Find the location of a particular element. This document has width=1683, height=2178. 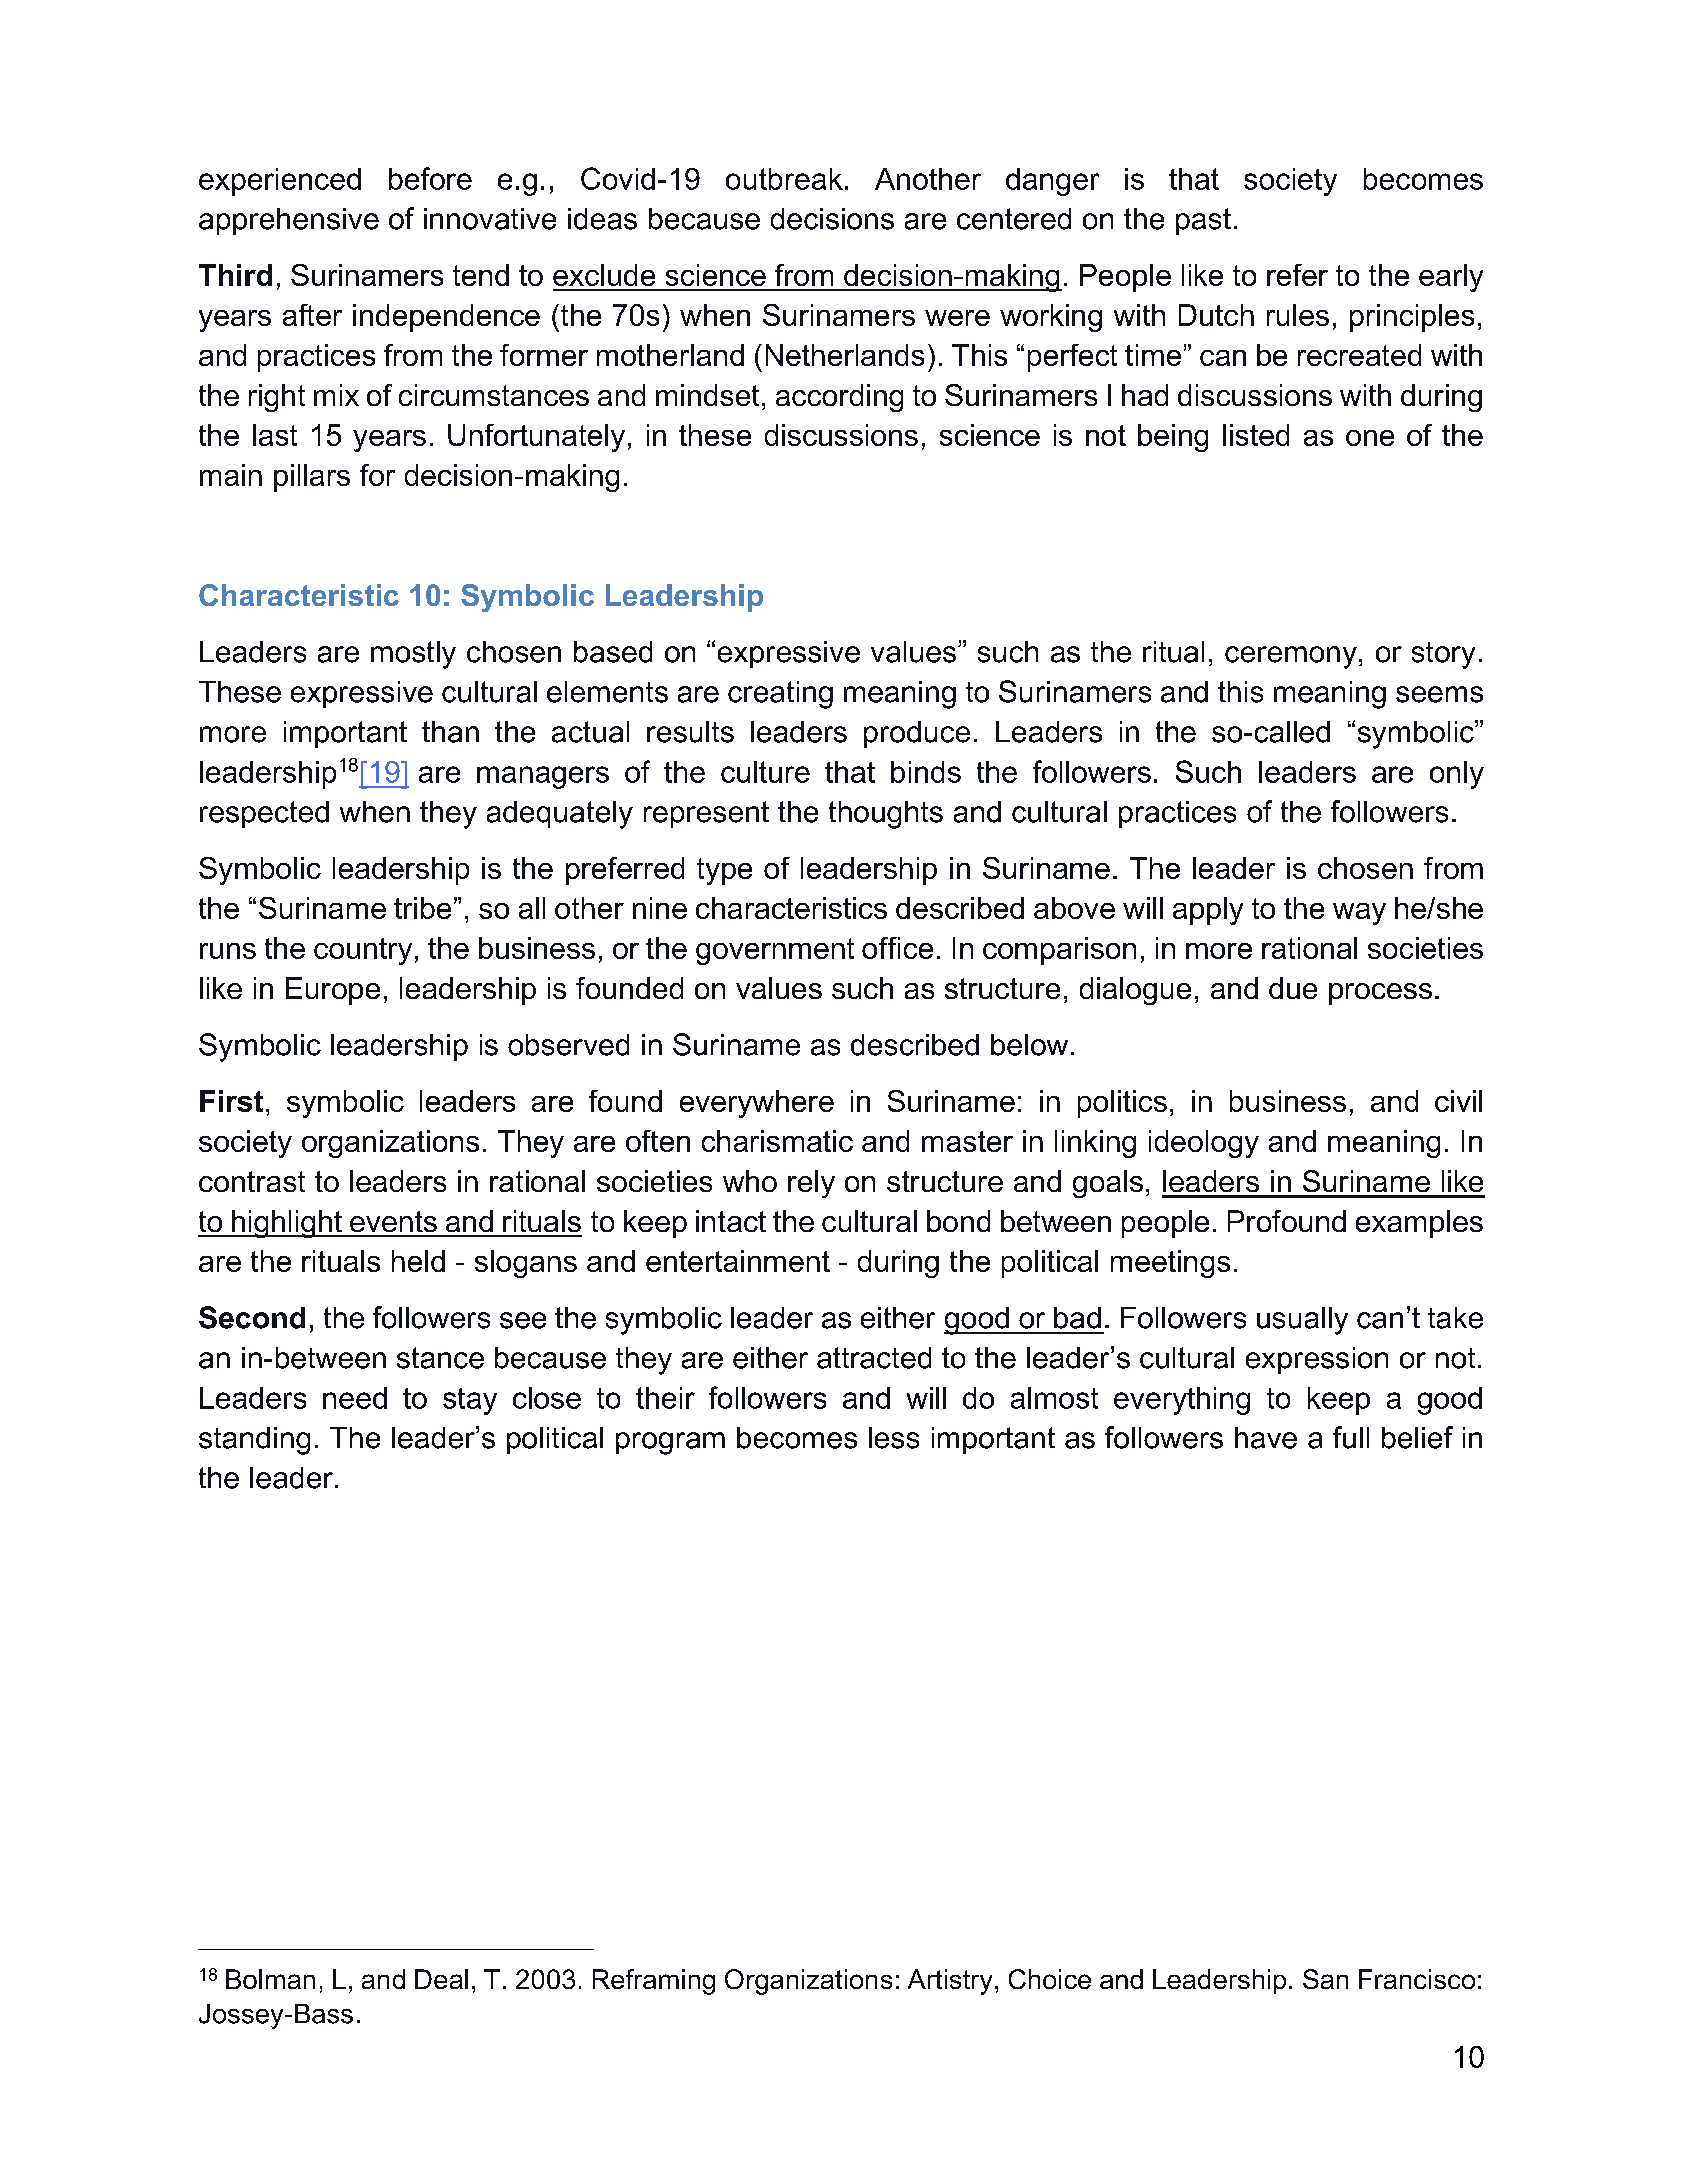

full is located at coordinates (1351, 1437).
